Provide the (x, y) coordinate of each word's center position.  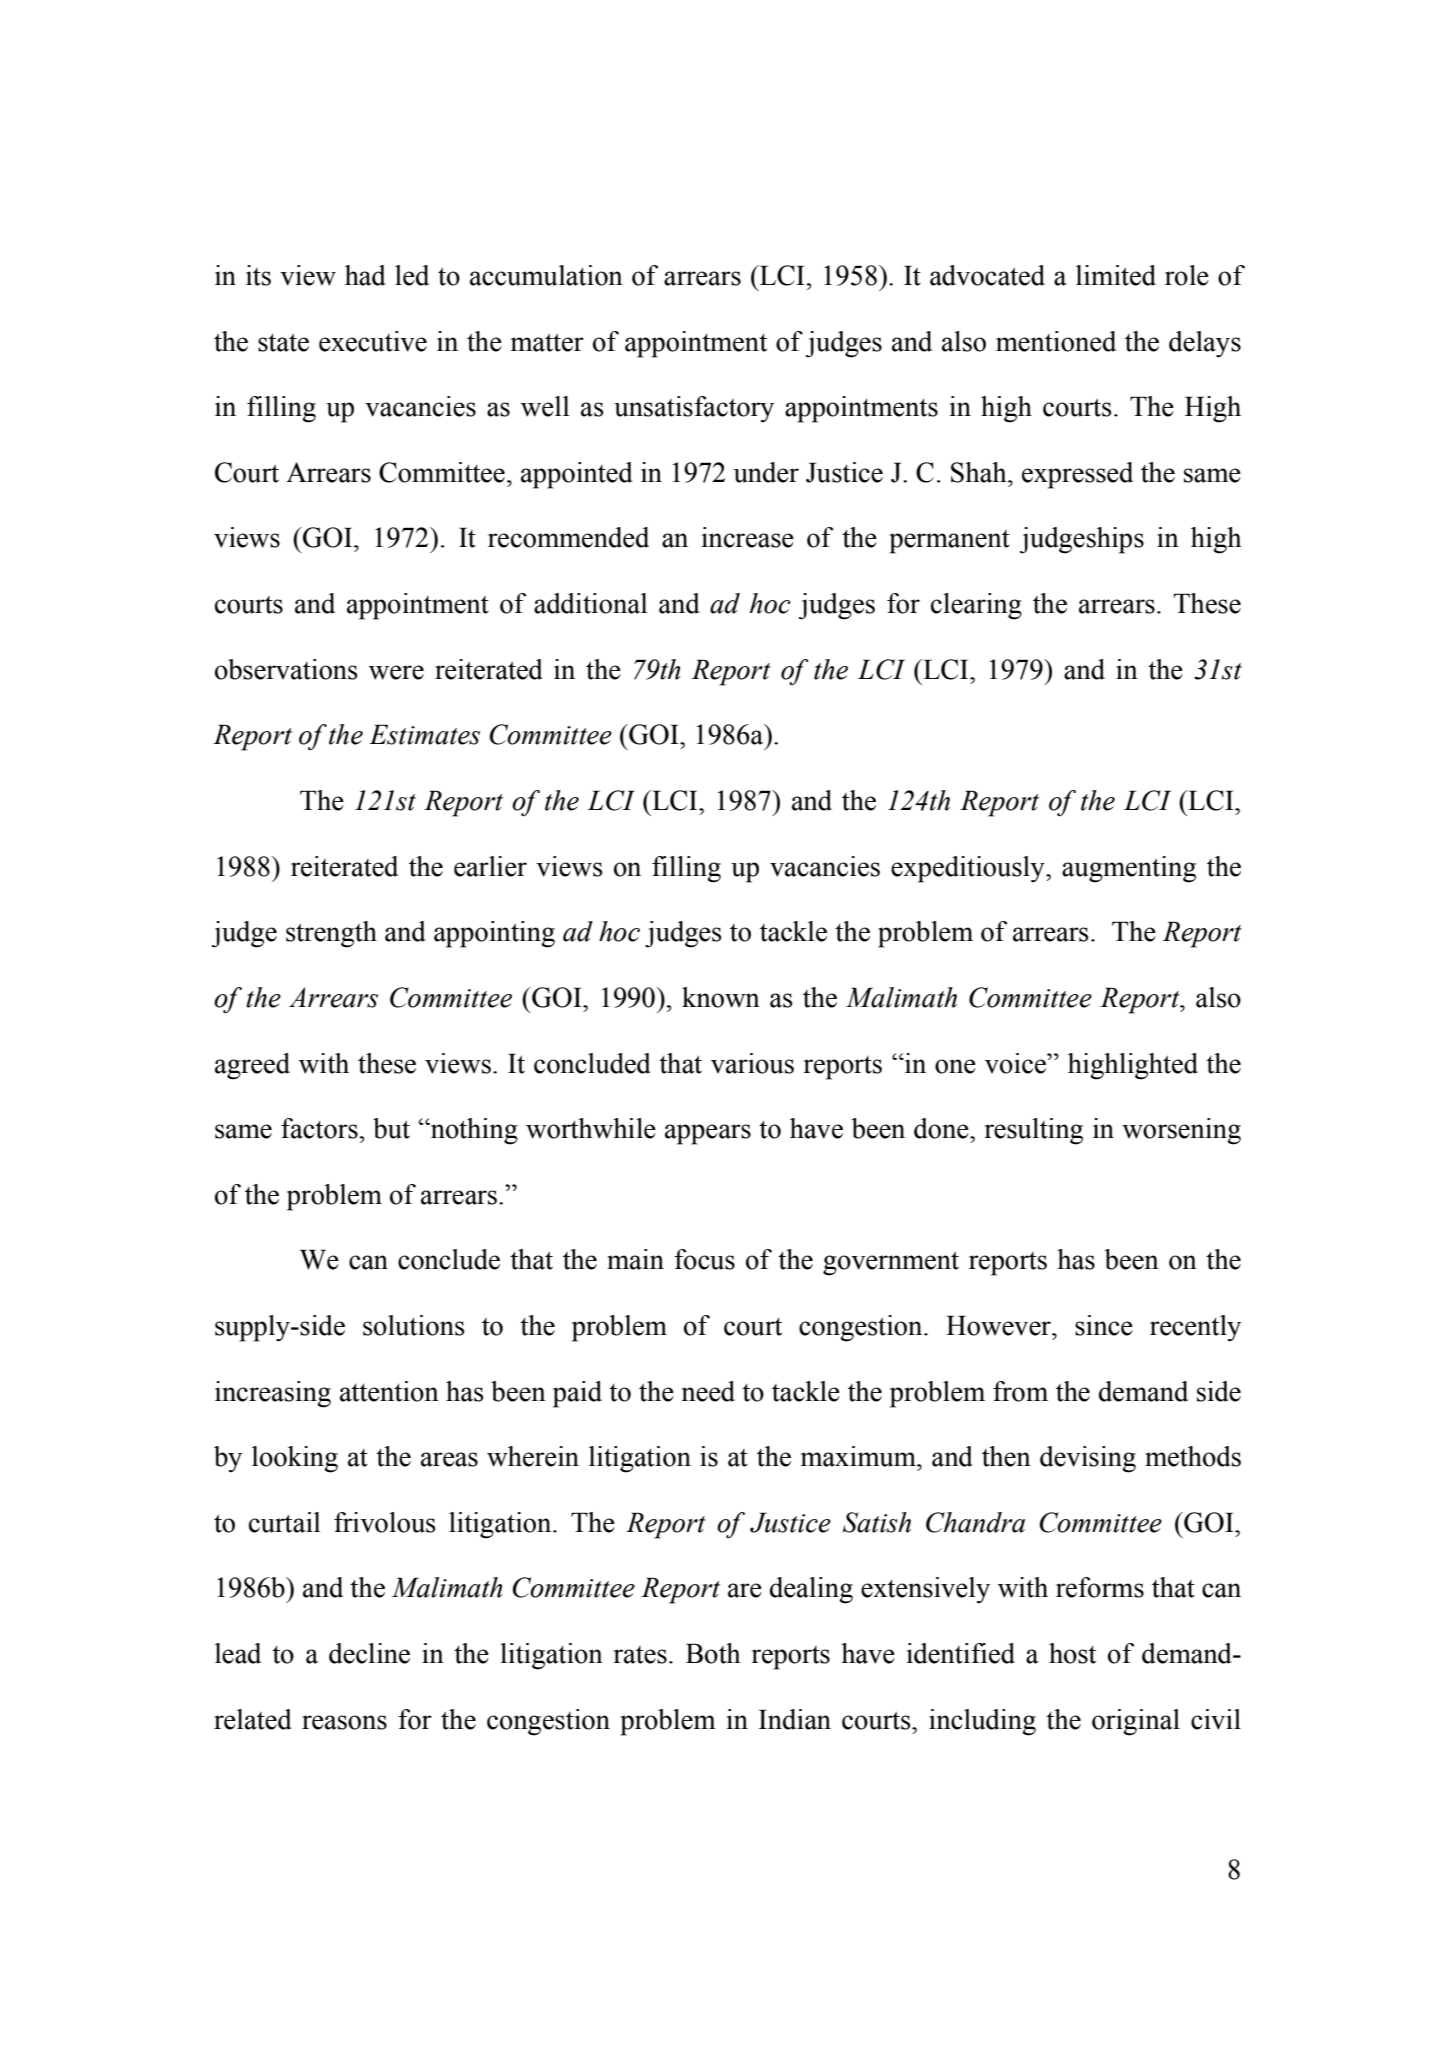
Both (713, 1653)
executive (373, 341)
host (1072, 1653)
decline (369, 1653)
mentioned (1056, 341)
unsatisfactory (694, 409)
